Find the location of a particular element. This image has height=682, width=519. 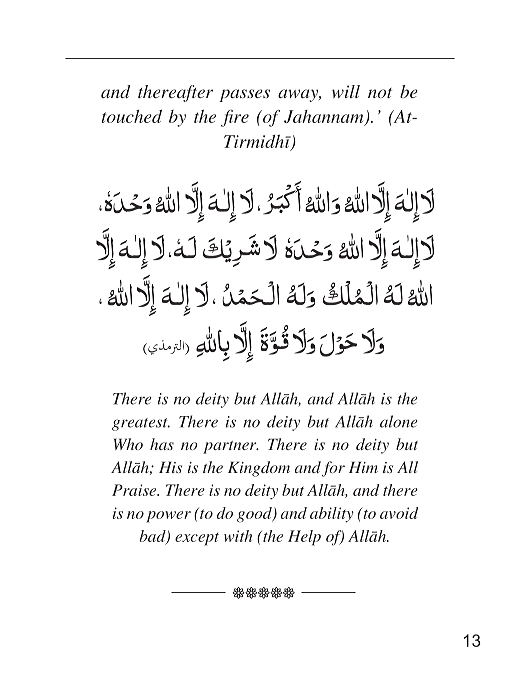

alone is located at coordinates (399, 421).
